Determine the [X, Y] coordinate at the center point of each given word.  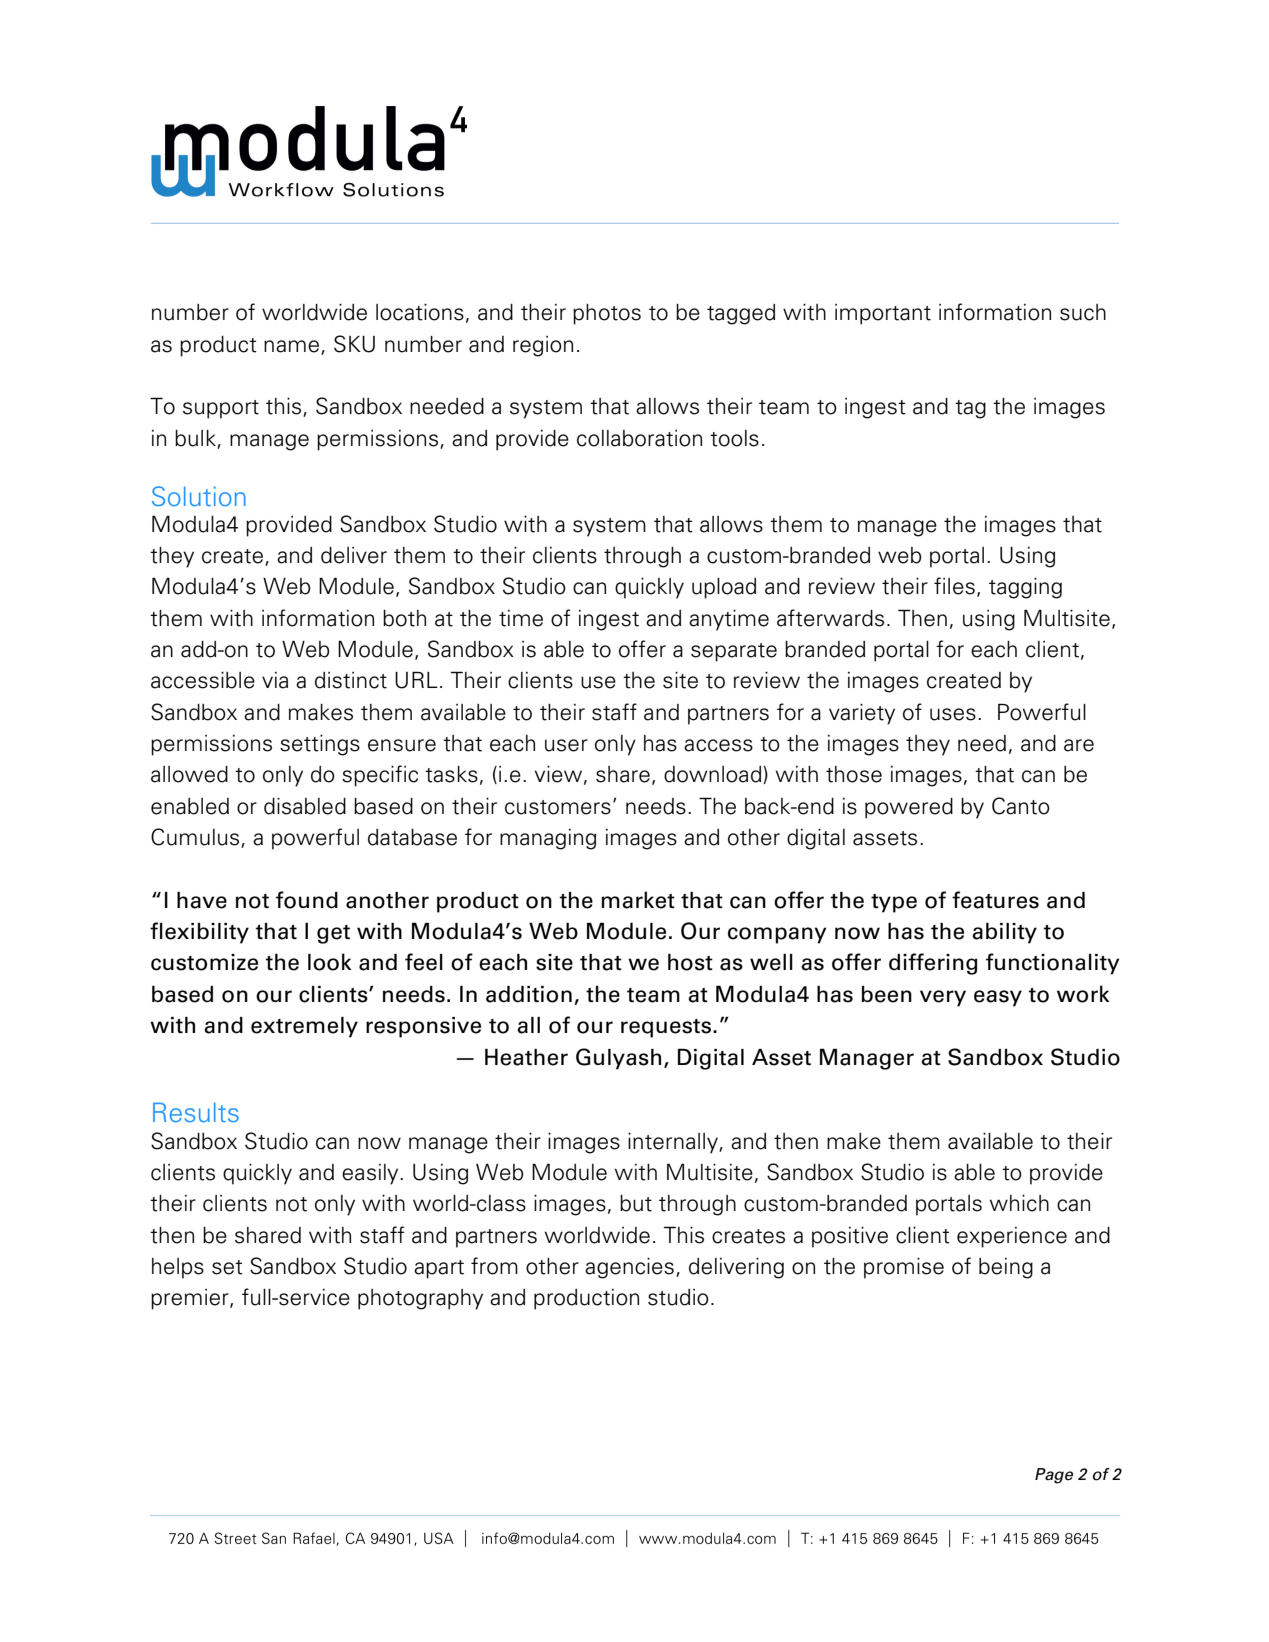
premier [191, 1299]
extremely [304, 1027]
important [883, 314]
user [566, 745]
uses [953, 714]
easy [998, 998]
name [291, 346]
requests [666, 1028]
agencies [629, 1268]
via [275, 680]
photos [607, 314]
